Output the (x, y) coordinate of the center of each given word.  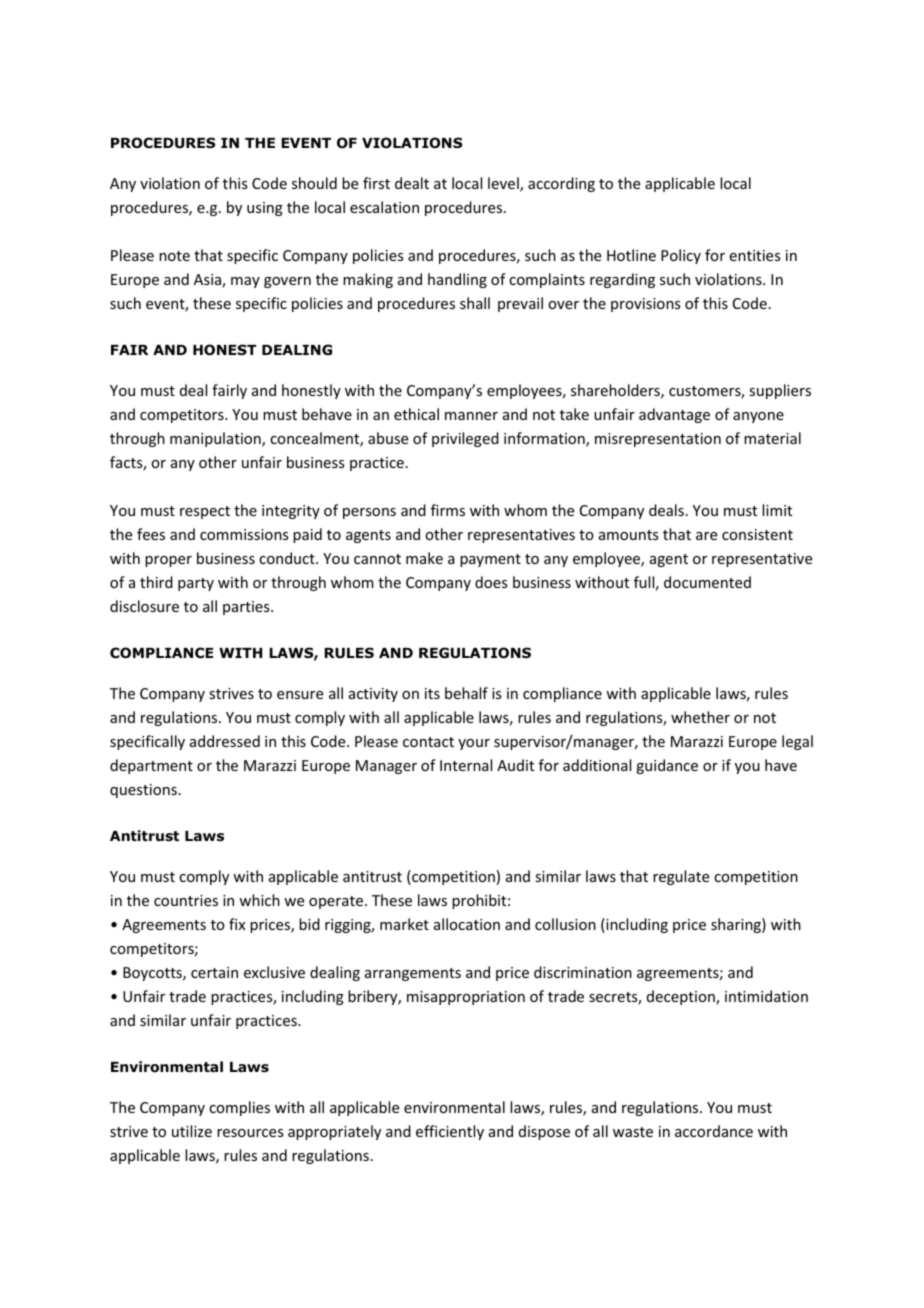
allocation (467, 924)
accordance (714, 1131)
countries (186, 900)
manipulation (216, 439)
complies (239, 1108)
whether (700, 717)
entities (755, 255)
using (265, 209)
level (504, 184)
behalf (466, 693)
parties (247, 608)
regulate (681, 877)
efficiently (450, 1132)
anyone (758, 417)
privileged (465, 439)
